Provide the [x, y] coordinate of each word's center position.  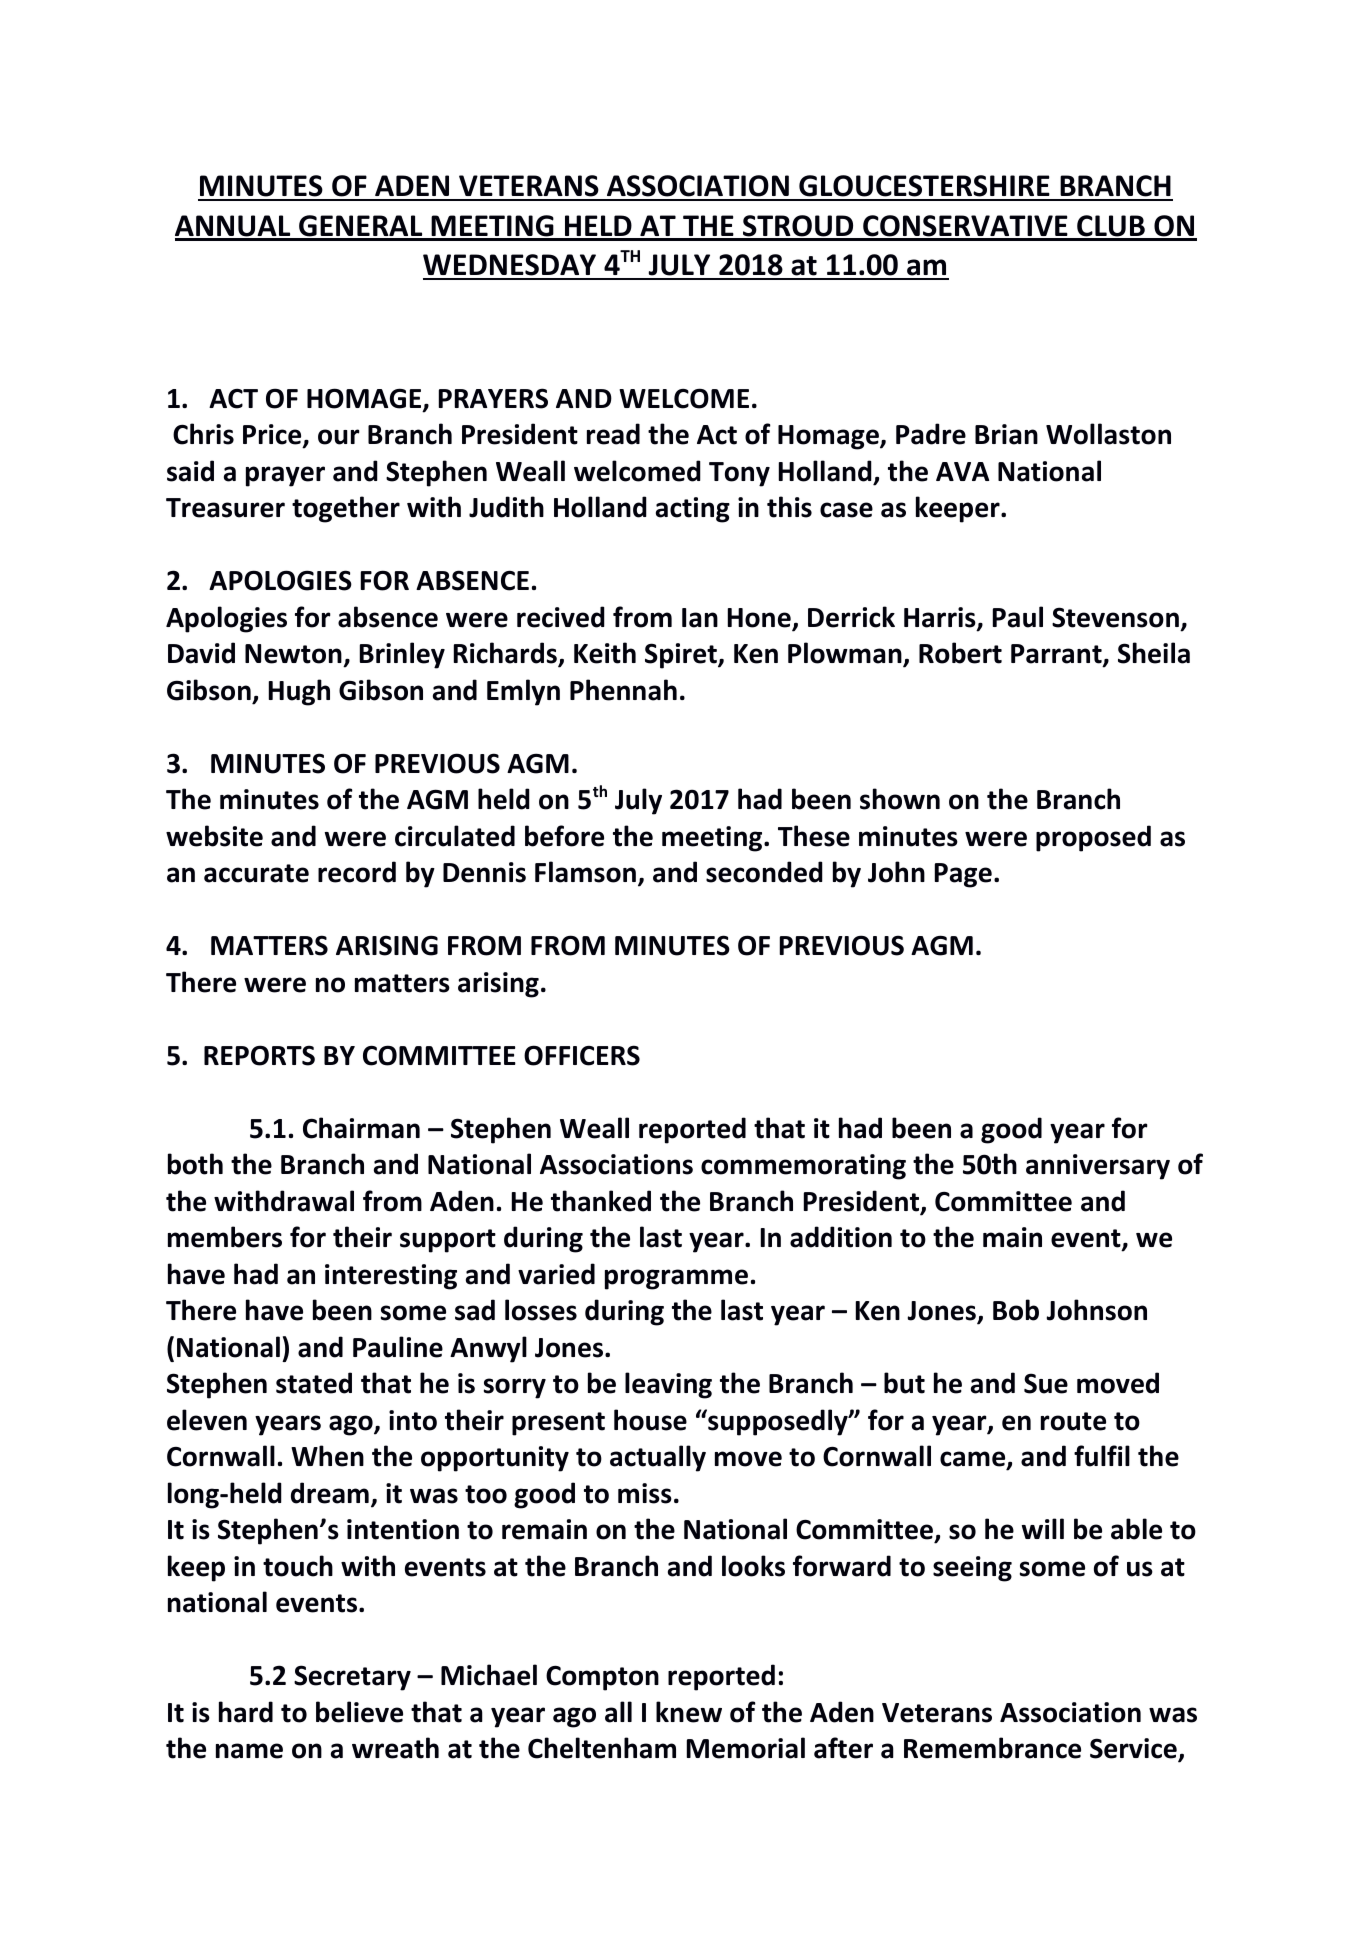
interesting [391, 1277]
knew [689, 1712]
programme [676, 1279]
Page [963, 875]
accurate [256, 873]
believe [359, 1712]
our [339, 437]
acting [693, 510]
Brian [1006, 434]
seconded [764, 872]
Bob [1016, 1310]
